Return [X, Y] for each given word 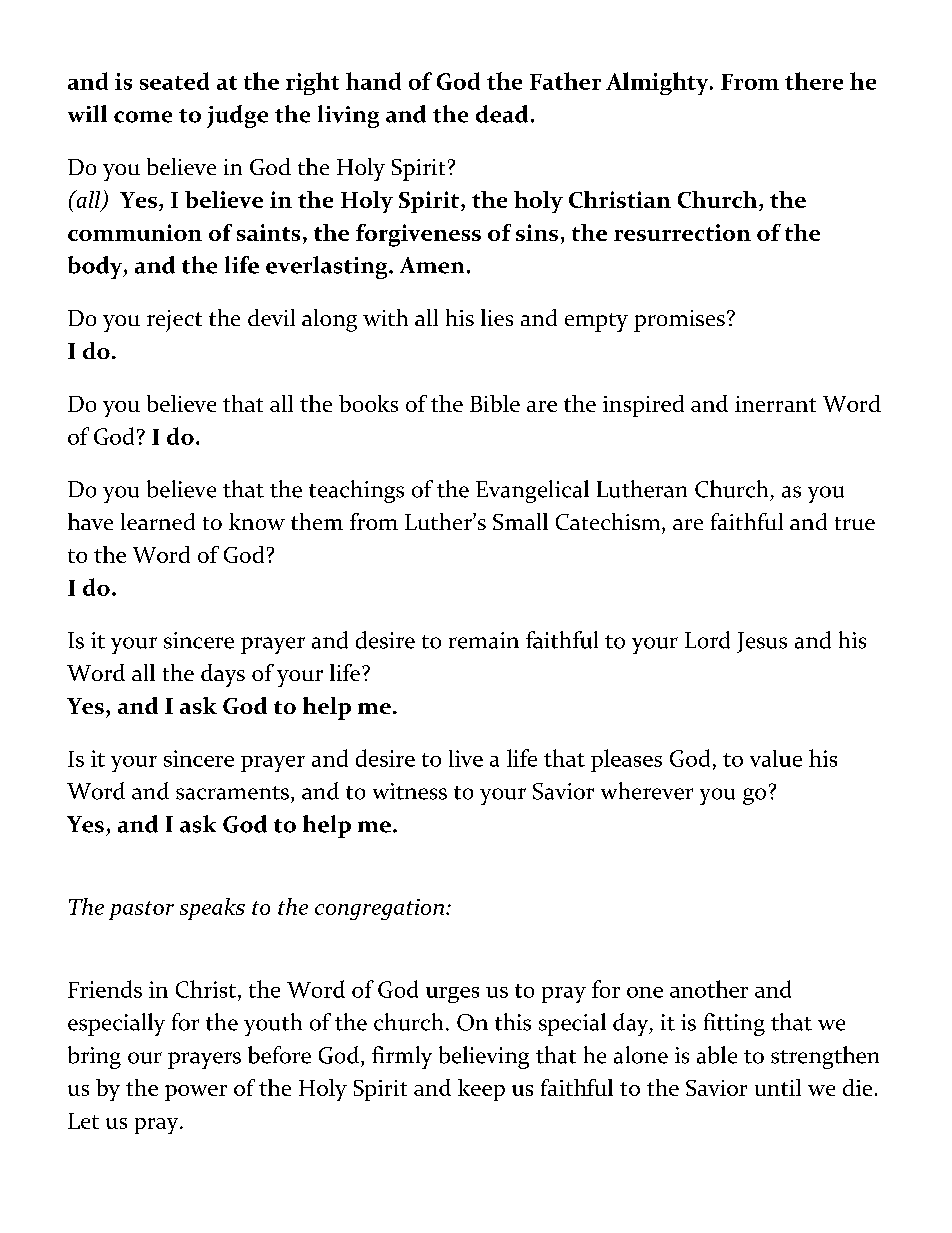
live [466, 758]
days [223, 675]
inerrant [775, 404]
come [143, 117]
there [814, 81]
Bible [495, 403]
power [196, 1093]
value [776, 758]
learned [158, 521]
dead [502, 114]
